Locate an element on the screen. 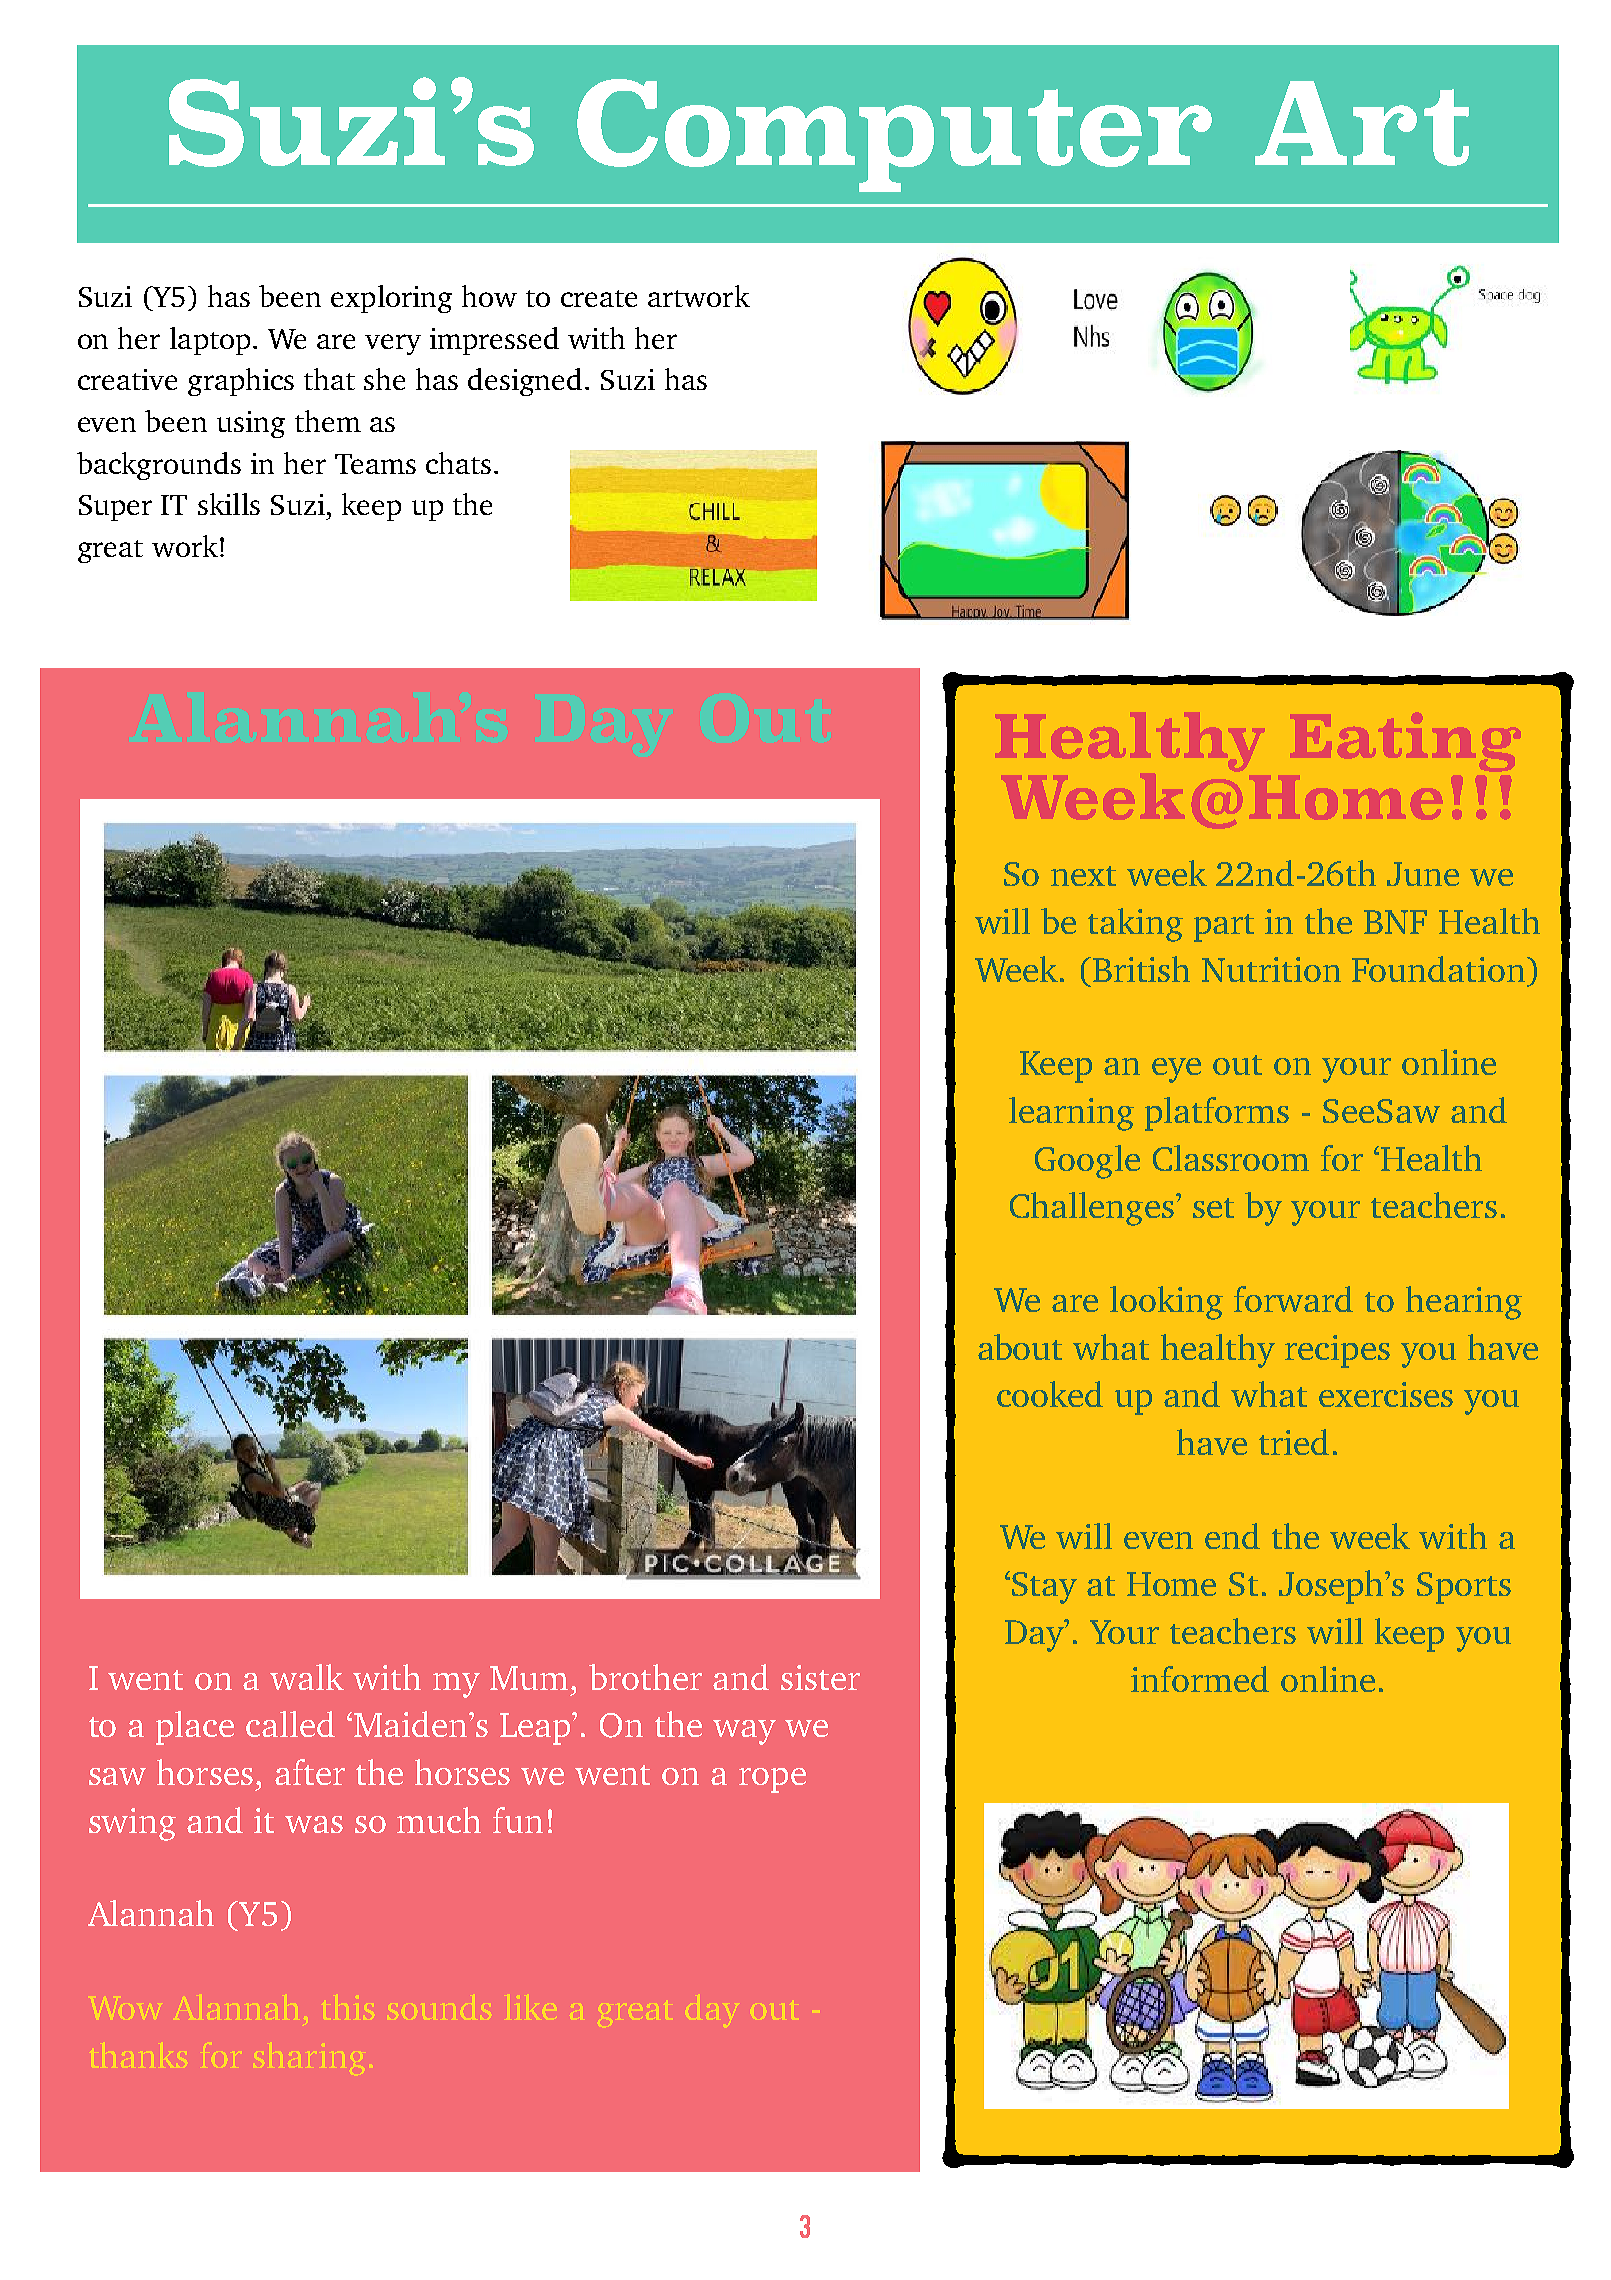 The height and width of the screenshot is (2280, 1611). walk is located at coordinates (307, 1677).
